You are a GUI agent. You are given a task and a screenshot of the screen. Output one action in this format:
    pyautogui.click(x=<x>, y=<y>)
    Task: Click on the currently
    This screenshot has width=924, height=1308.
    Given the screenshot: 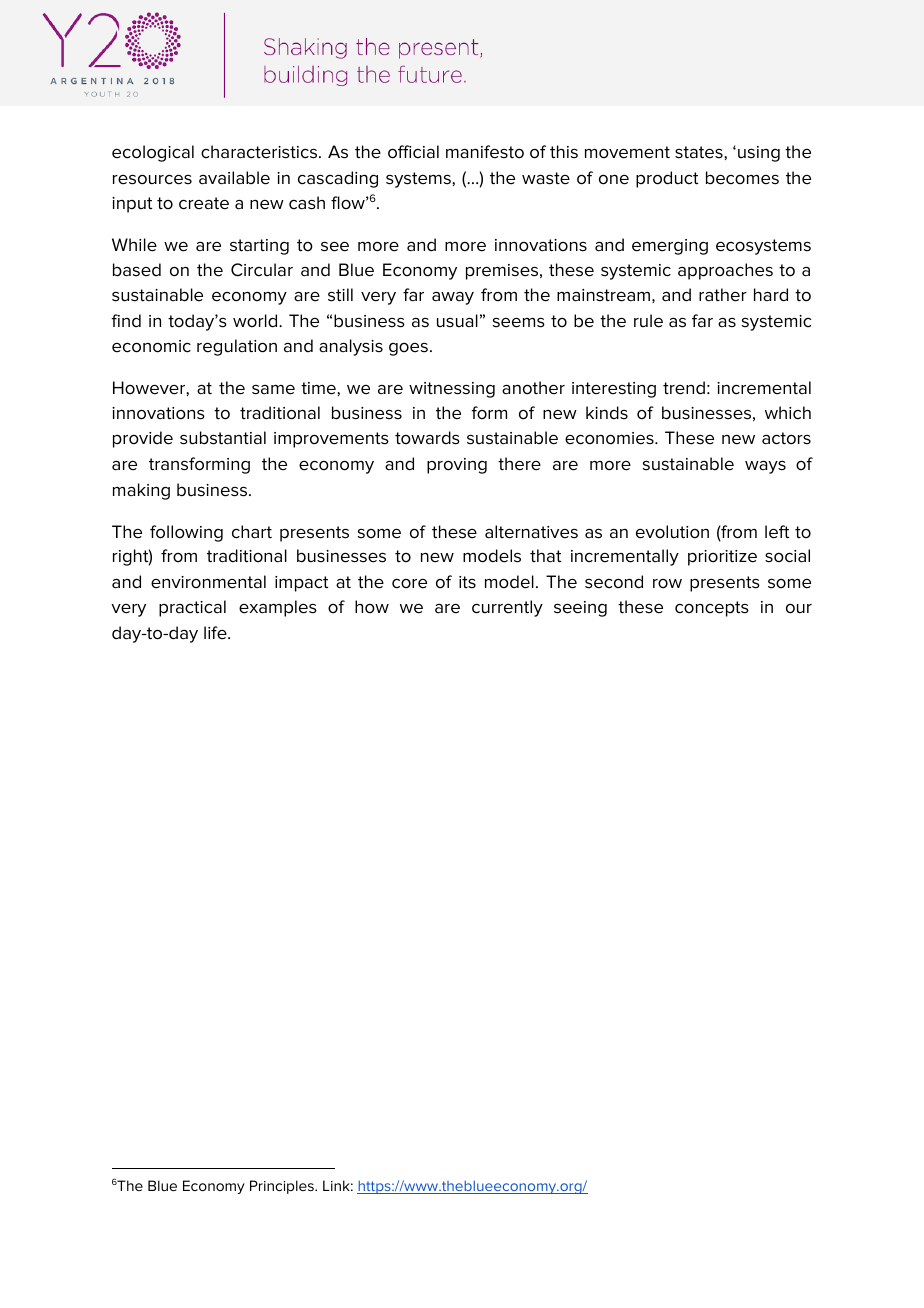 What is the action you would take?
    pyautogui.click(x=507, y=608)
